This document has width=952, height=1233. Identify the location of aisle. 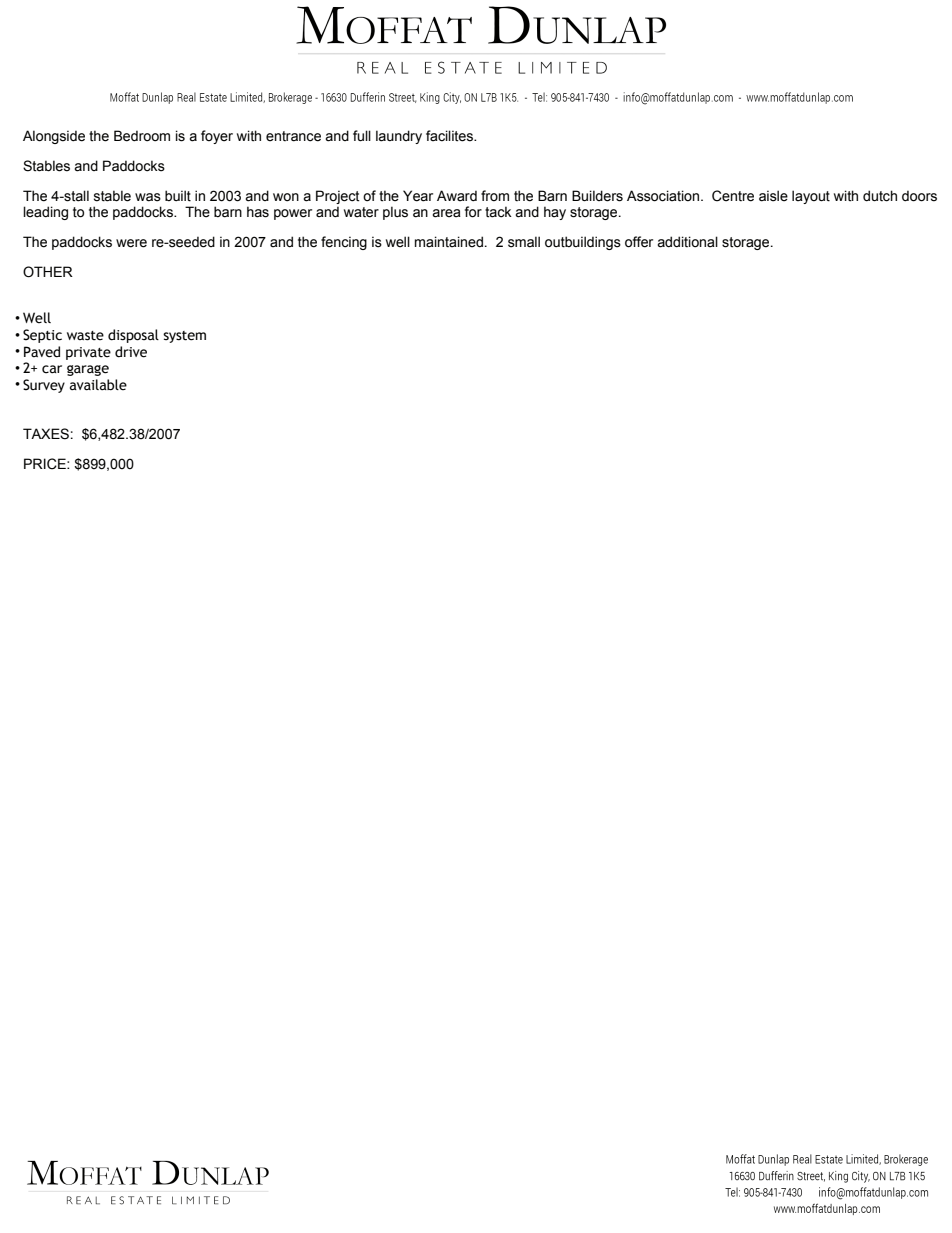
(773, 196).
